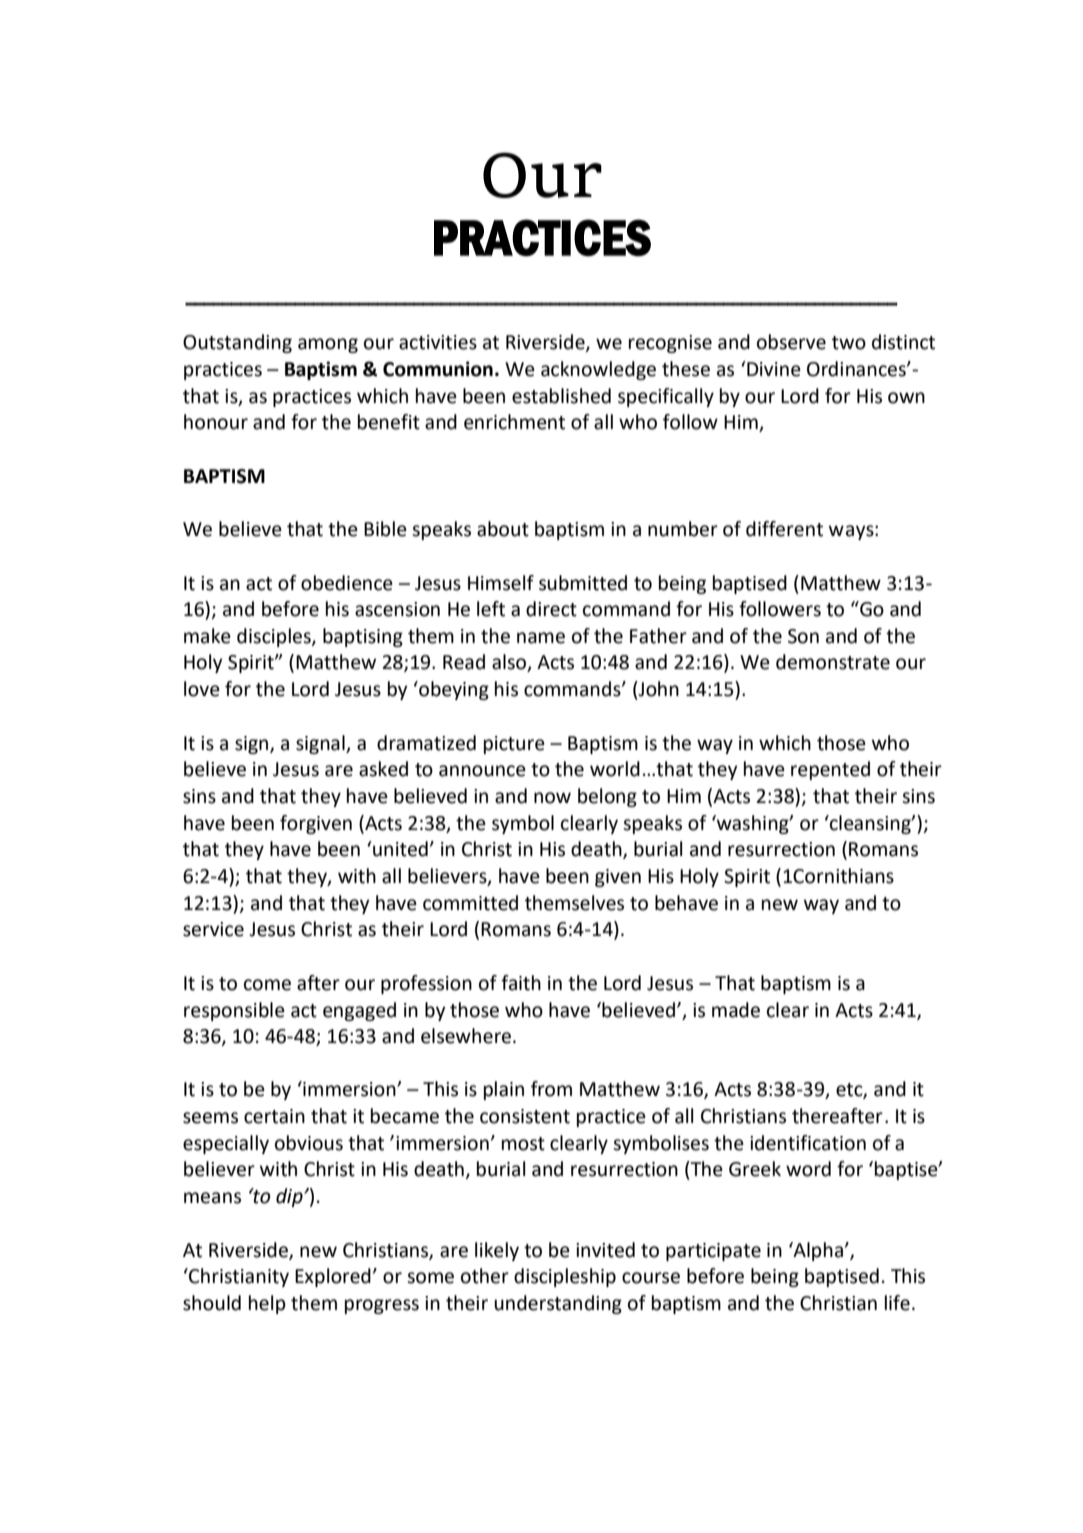 This image has width=1083, height=1533. I want to click on made, so click(736, 1010).
